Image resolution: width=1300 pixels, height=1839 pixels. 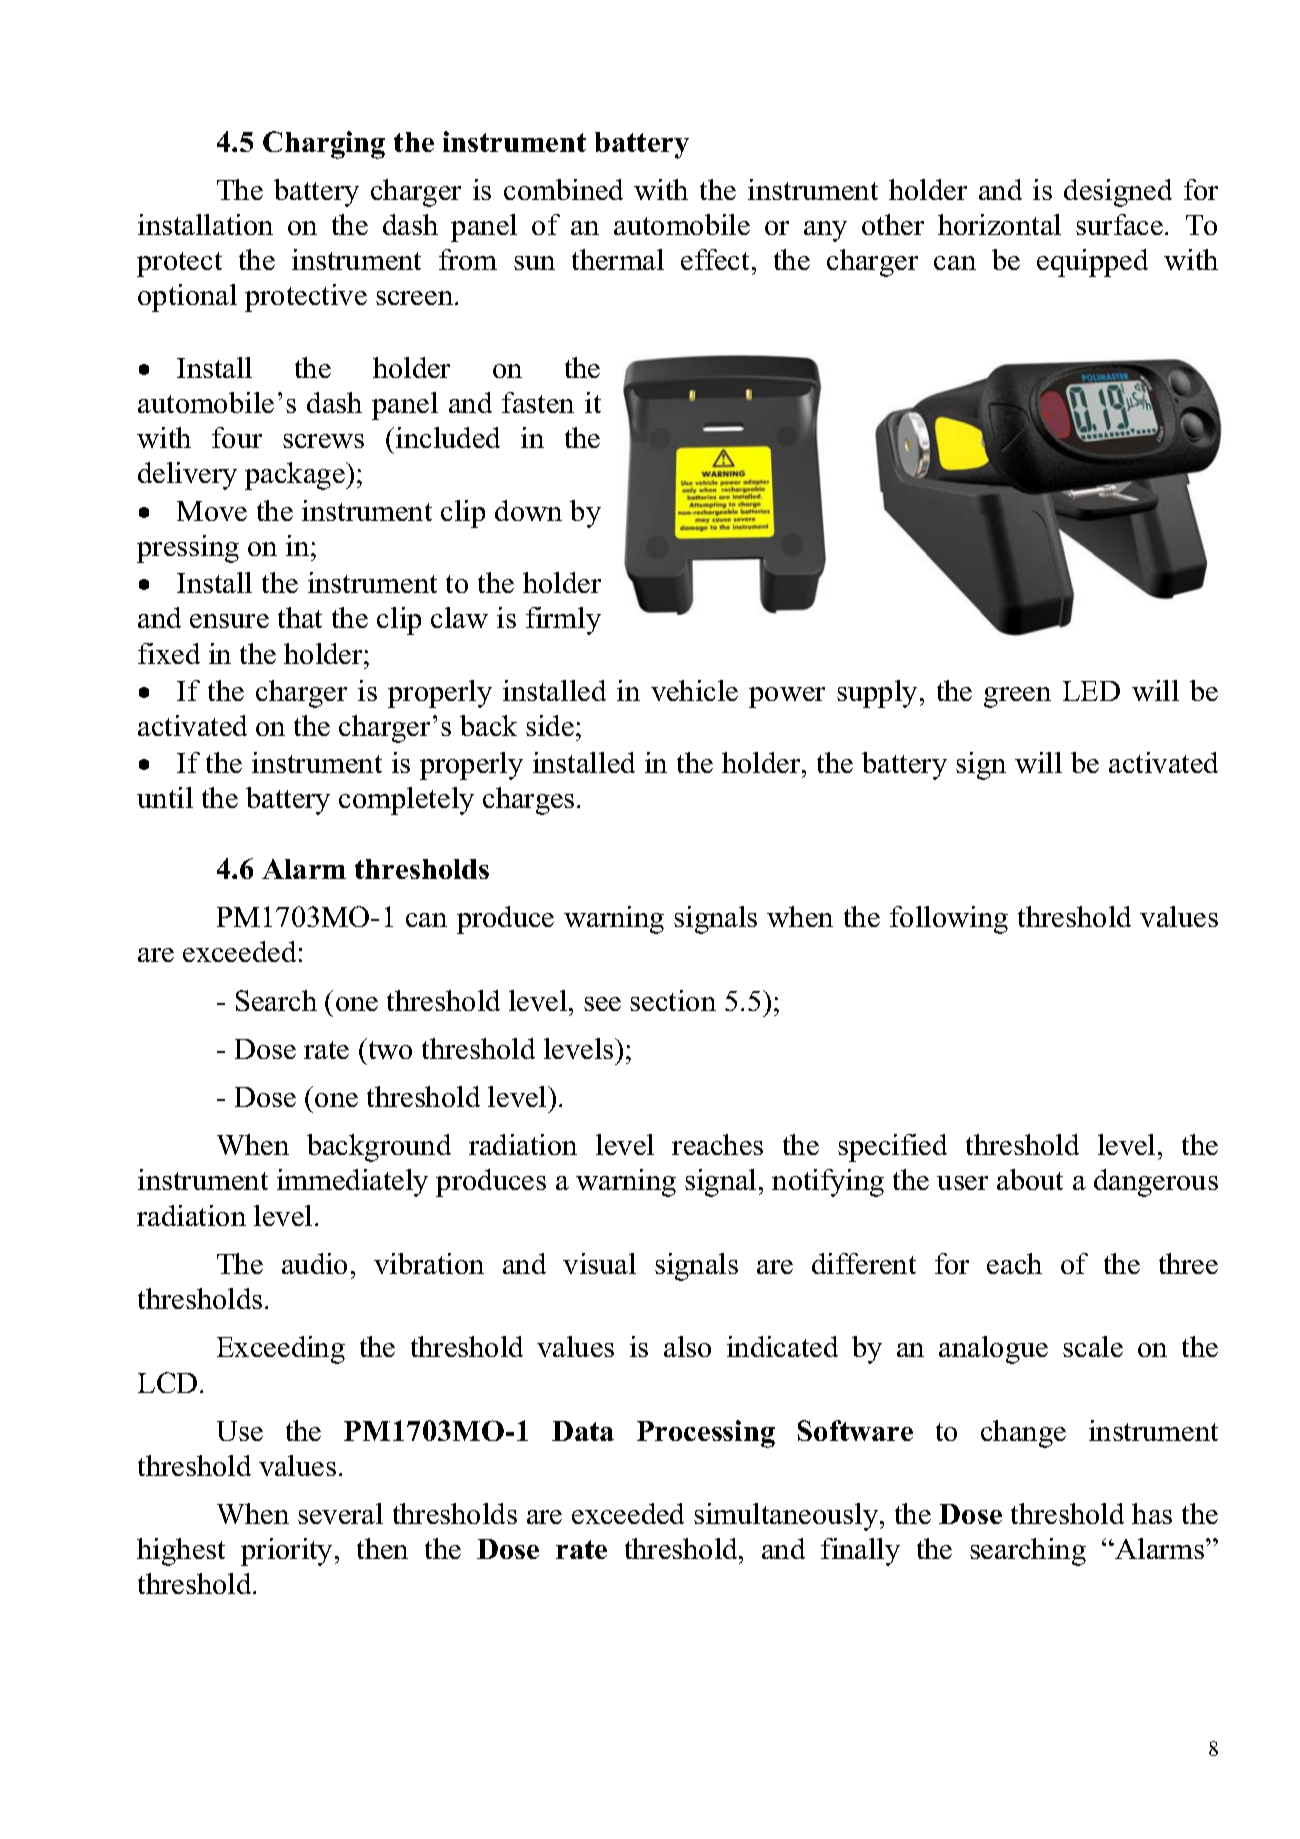 I want to click on simultaneously, so click(x=787, y=1517).
